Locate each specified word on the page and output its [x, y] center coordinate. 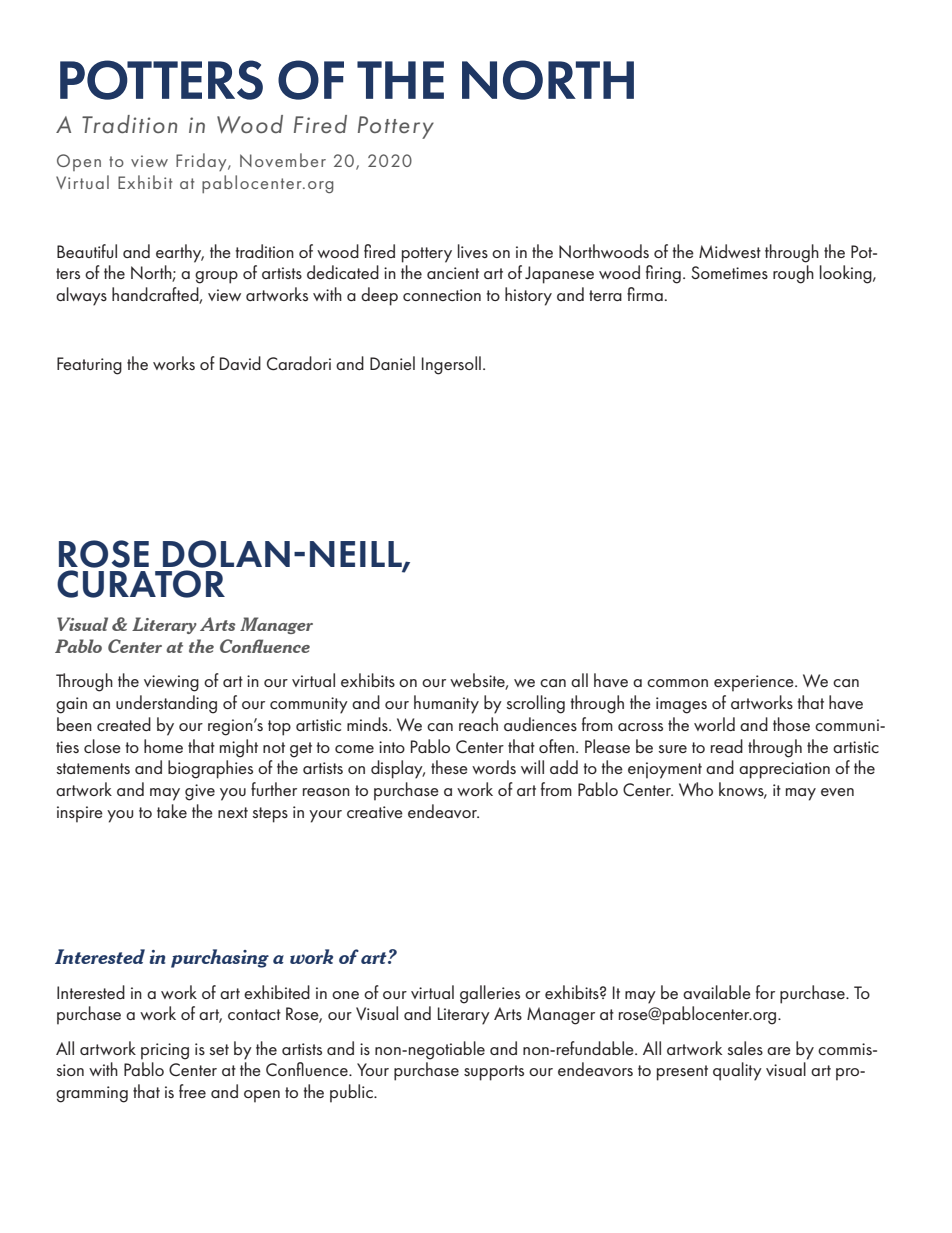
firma [645, 294]
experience [755, 683]
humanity [446, 704]
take [172, 811]
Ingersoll [451, 365]
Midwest [730, 251]
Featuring [89, 366]
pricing [165, 1051]
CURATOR [141, 584]
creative [375, 812]
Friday [202, 162]
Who [696, 789]
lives [473, 251]
